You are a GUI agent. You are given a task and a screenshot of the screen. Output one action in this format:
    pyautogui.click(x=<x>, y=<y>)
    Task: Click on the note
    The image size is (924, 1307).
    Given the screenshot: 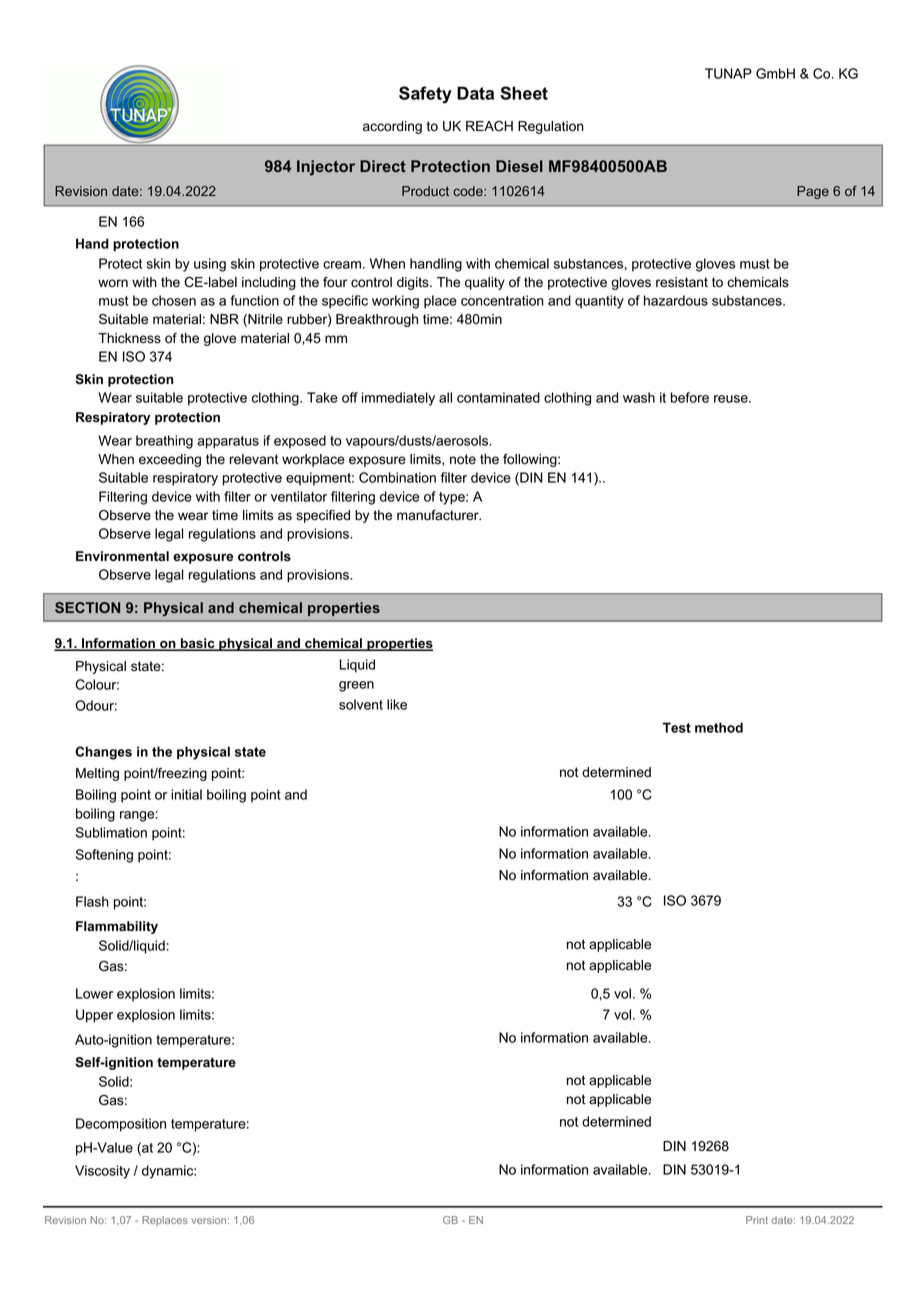 What is the action you would take?
    pyautogui.click(x=463, y=459)
